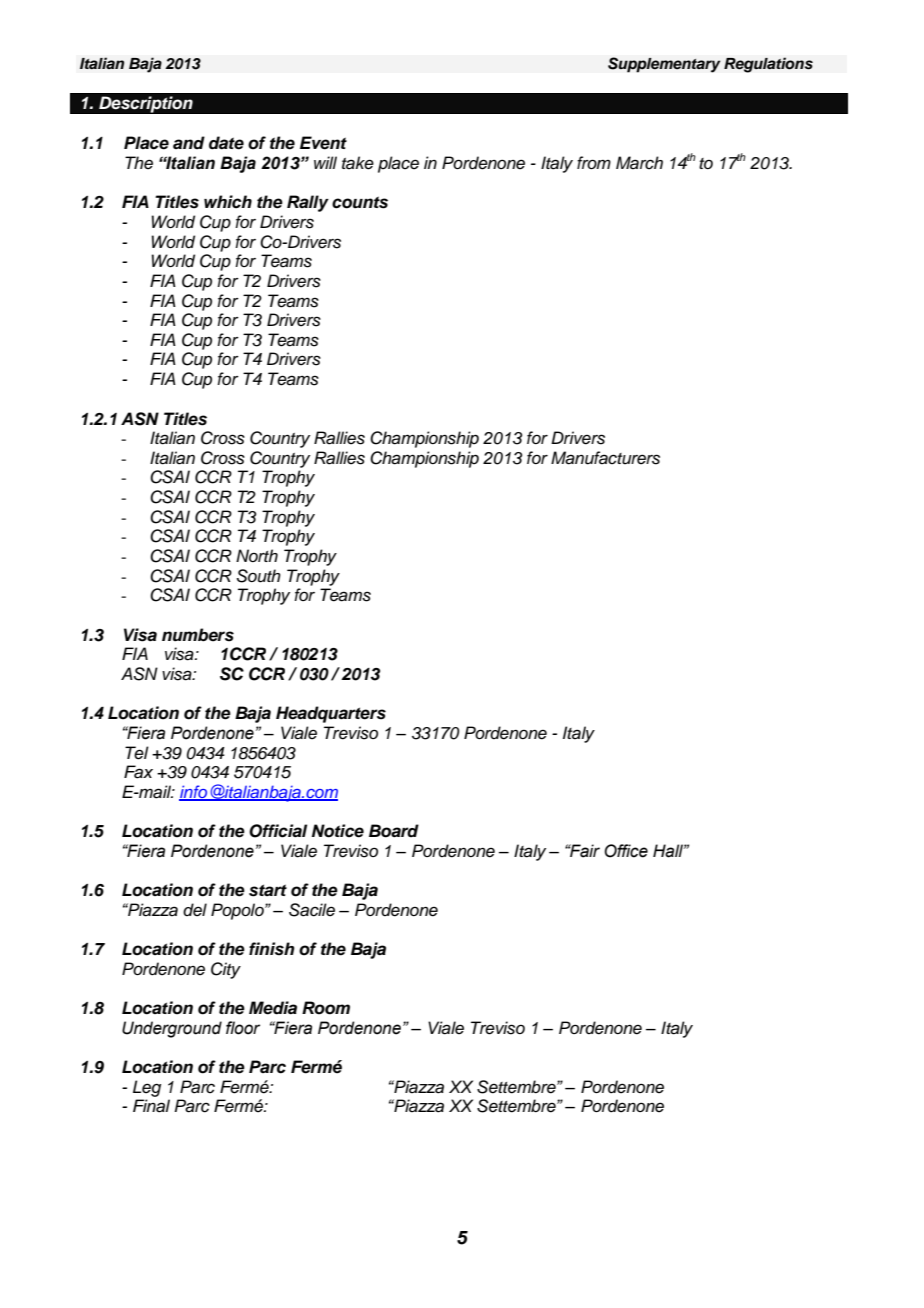 This document has width=924, height=1308. I want to click on Office, so click(626, 851).
